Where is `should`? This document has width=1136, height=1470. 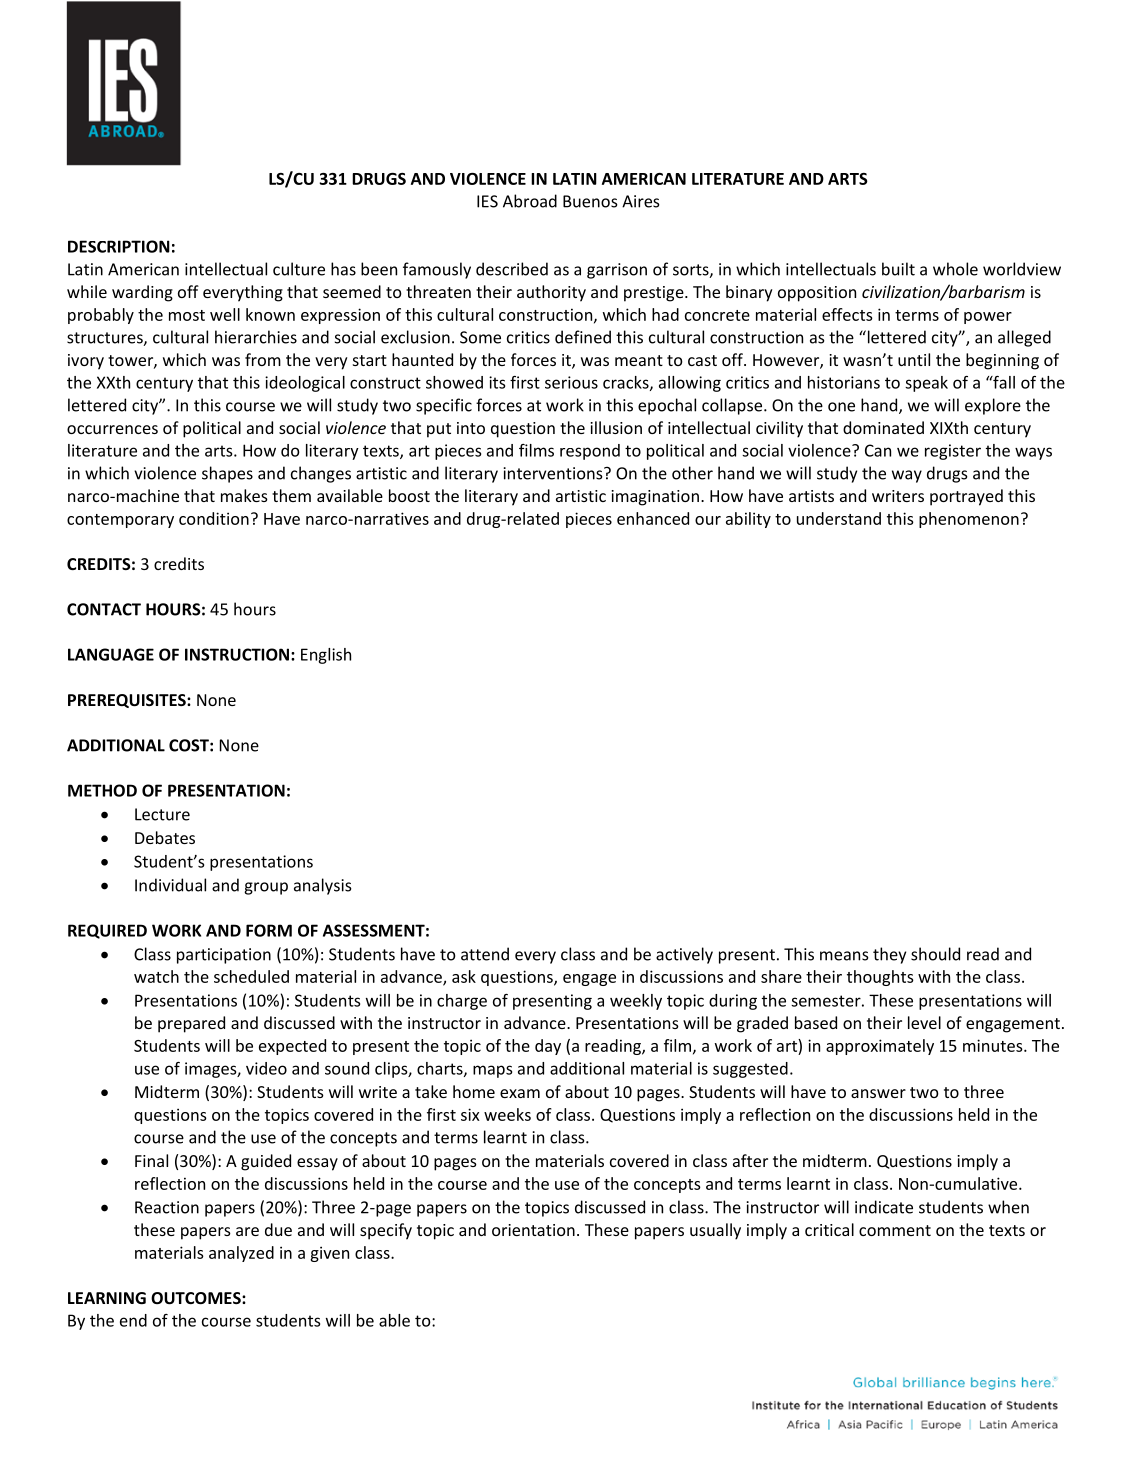 should is located at coordinates (935, 954).
